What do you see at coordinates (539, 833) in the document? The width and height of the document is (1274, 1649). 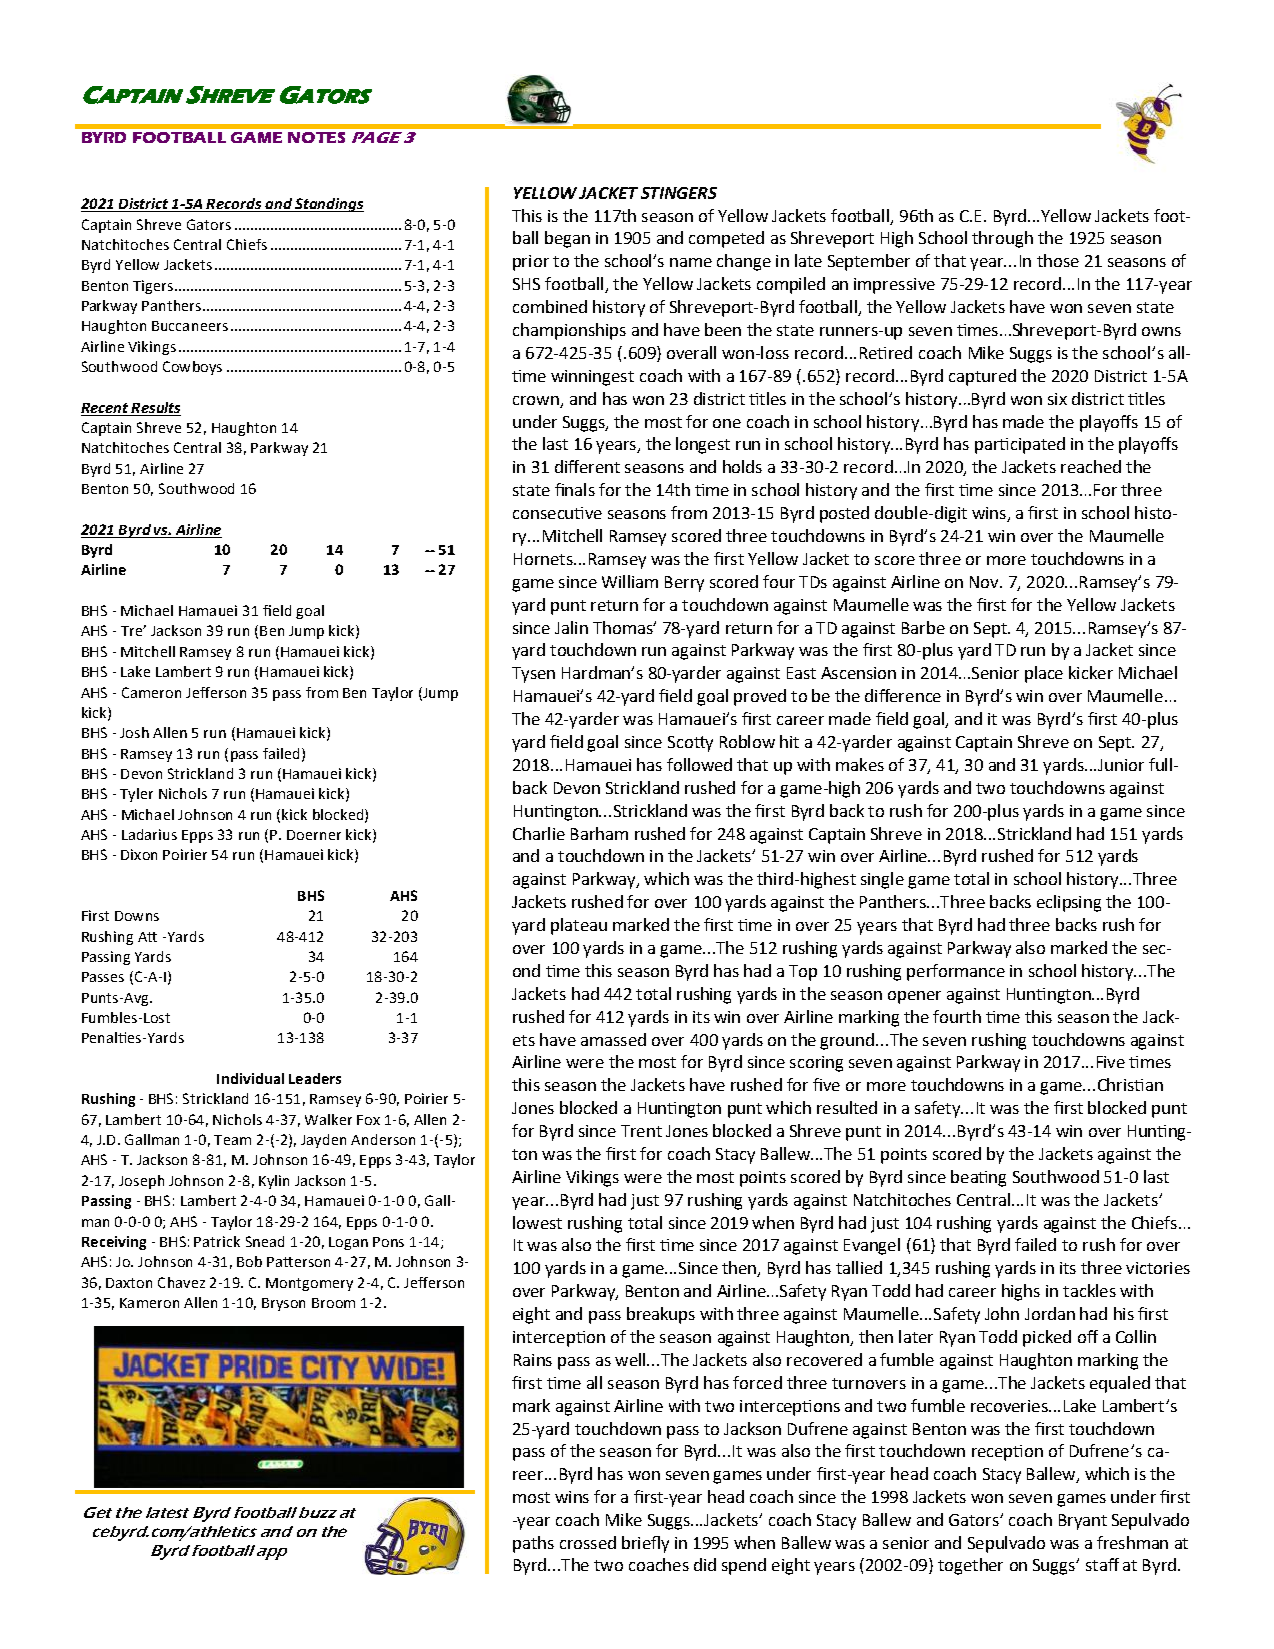 I see `Charlie` at bounding box center [539, 833].
